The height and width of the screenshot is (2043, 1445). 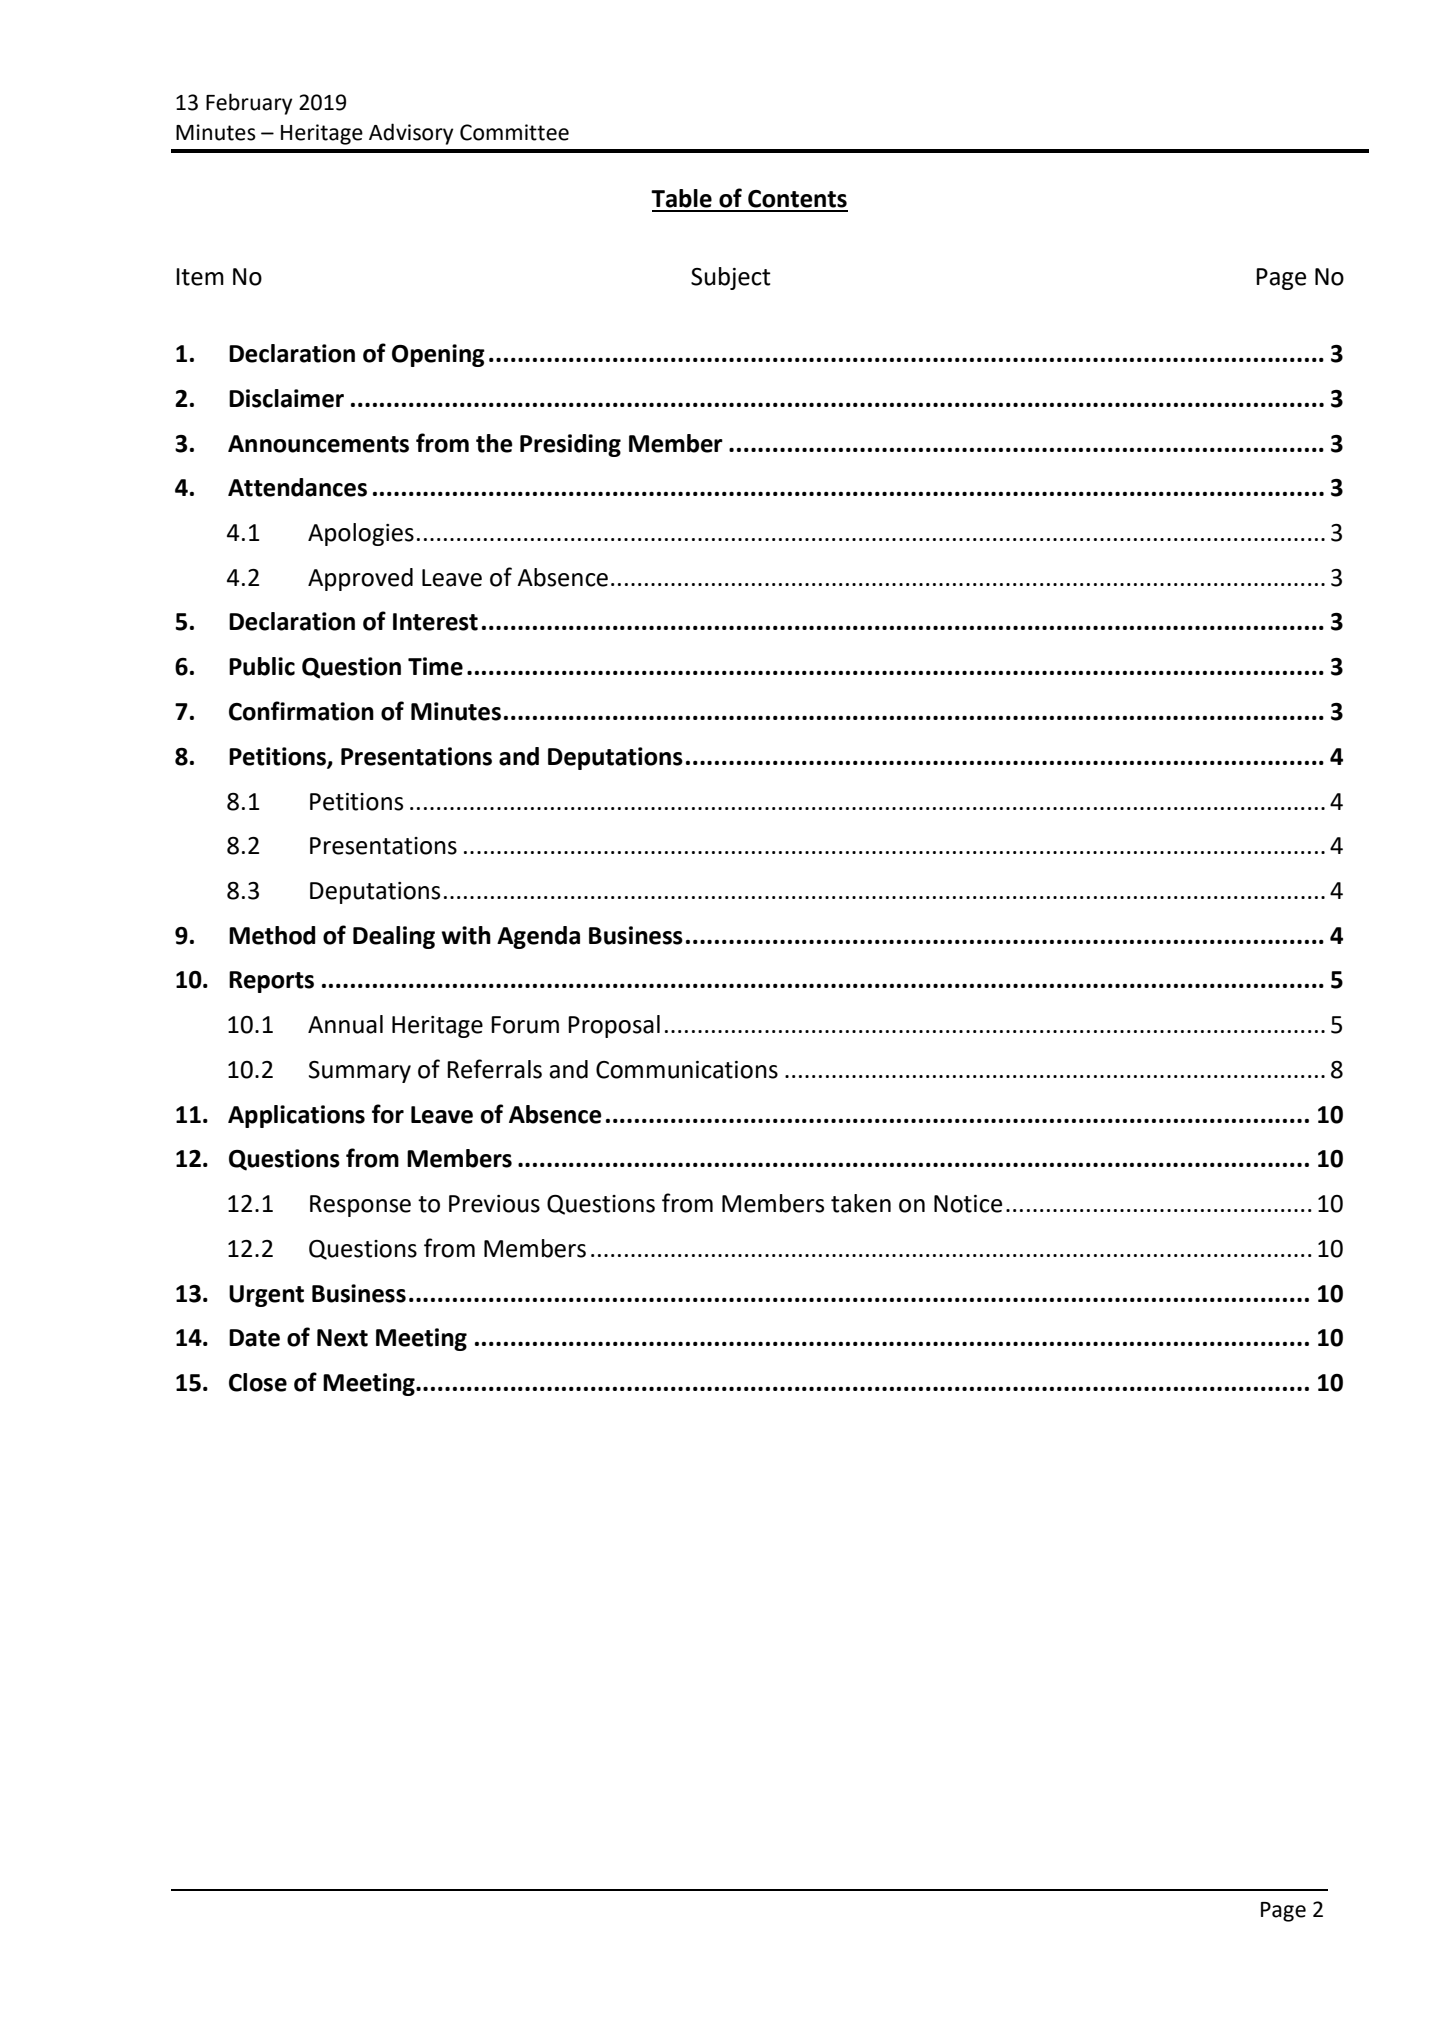 I want to click on Date, so click(x=254, y=1338).
